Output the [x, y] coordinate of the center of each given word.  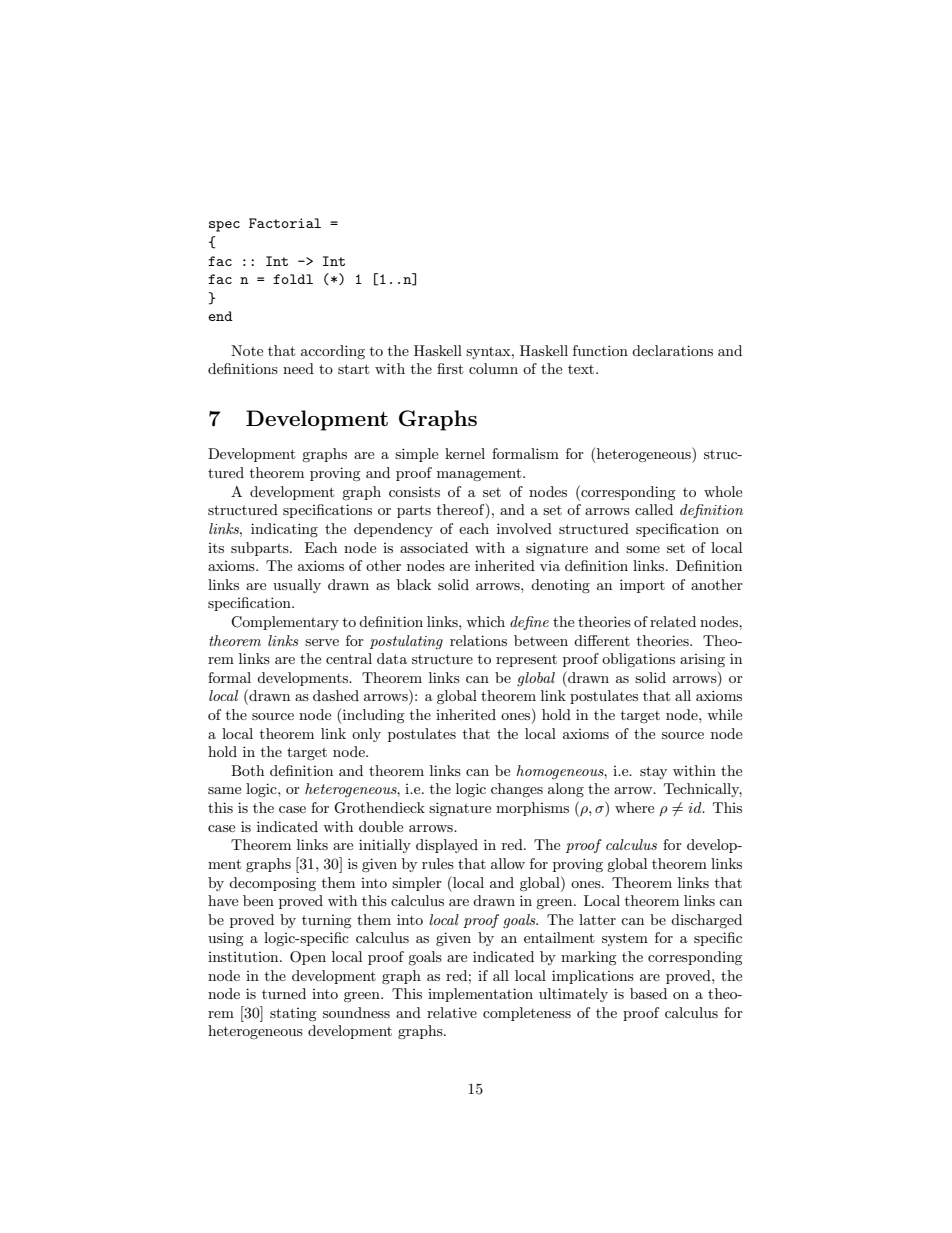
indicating [284, 530]
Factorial [285, 223]
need [298, 368]
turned [284, 993]
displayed [447, 846]
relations [478, 640]
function [600, 350]
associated [434, 547]
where [634, 807]
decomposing [272, 884]
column [493, 368]
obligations [638, 660]
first [450, 368]
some [643, 549]
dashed [336, 695]
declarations [672, 350]
